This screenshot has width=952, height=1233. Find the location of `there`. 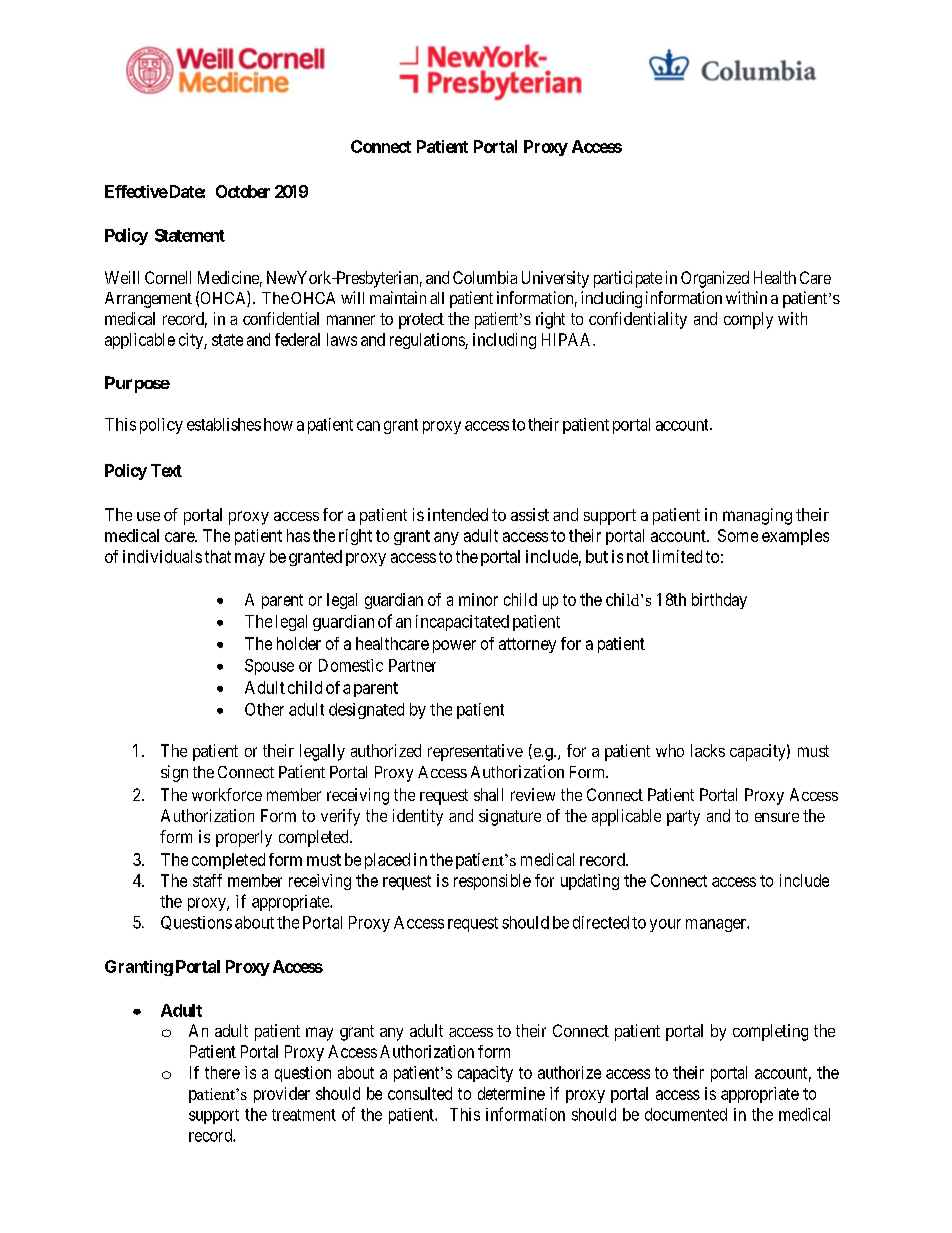

there is located at coordinates (222, 1072).
